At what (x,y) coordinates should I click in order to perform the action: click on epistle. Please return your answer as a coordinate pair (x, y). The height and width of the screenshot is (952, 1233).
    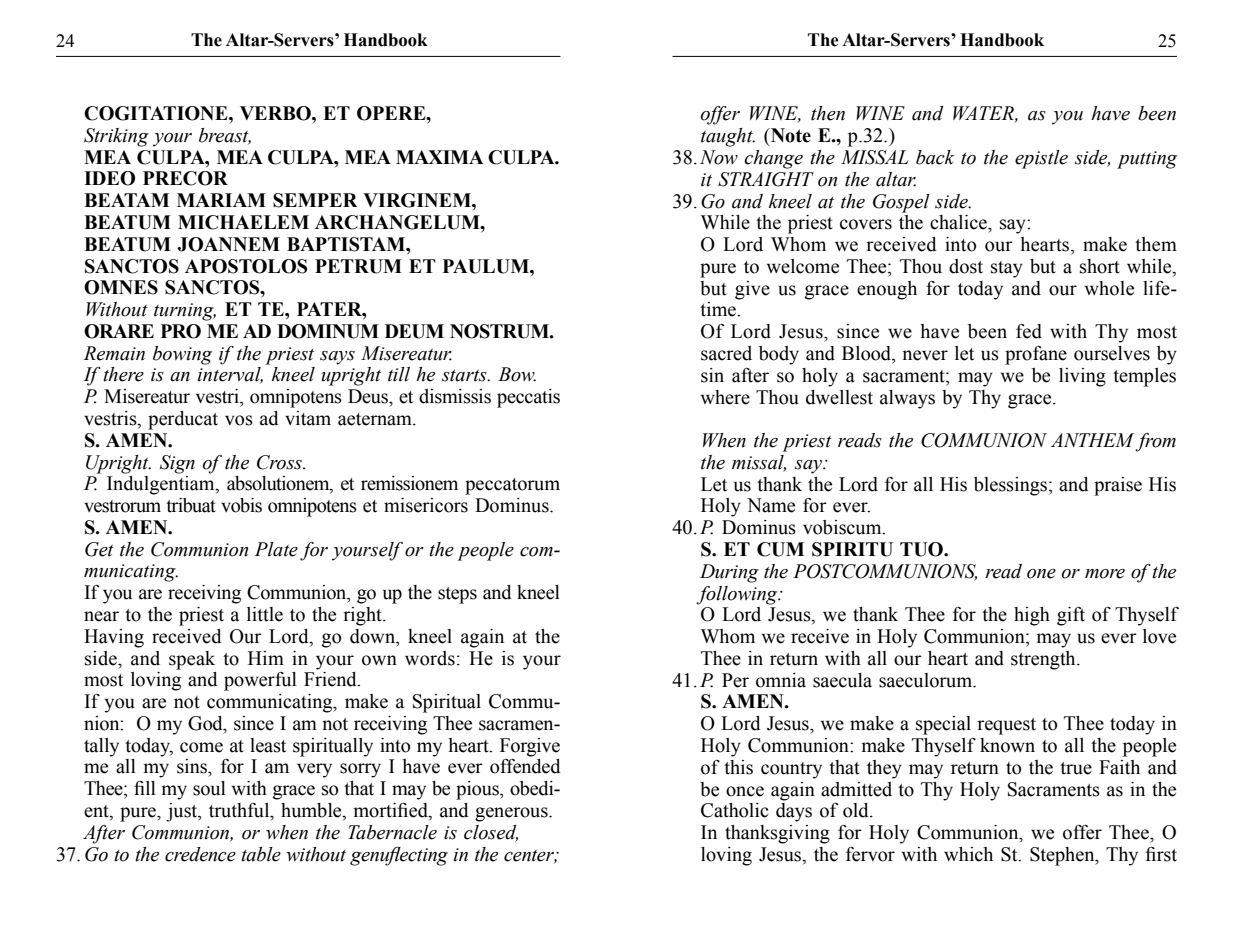
    Looking at the image, I should click on (1041, 159).
